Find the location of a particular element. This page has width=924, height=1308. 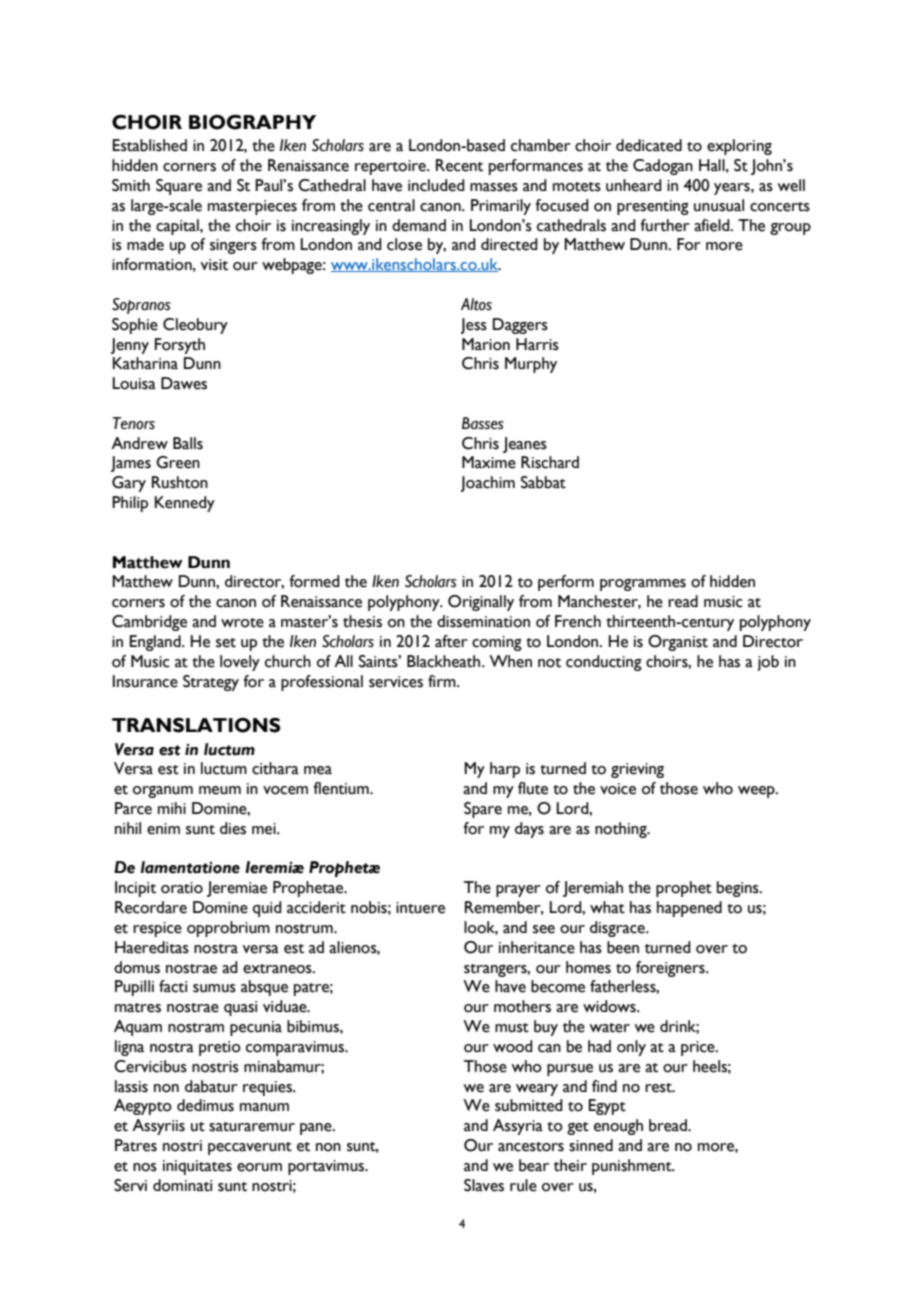

opprobrium is located at coordinates (228, 929).
